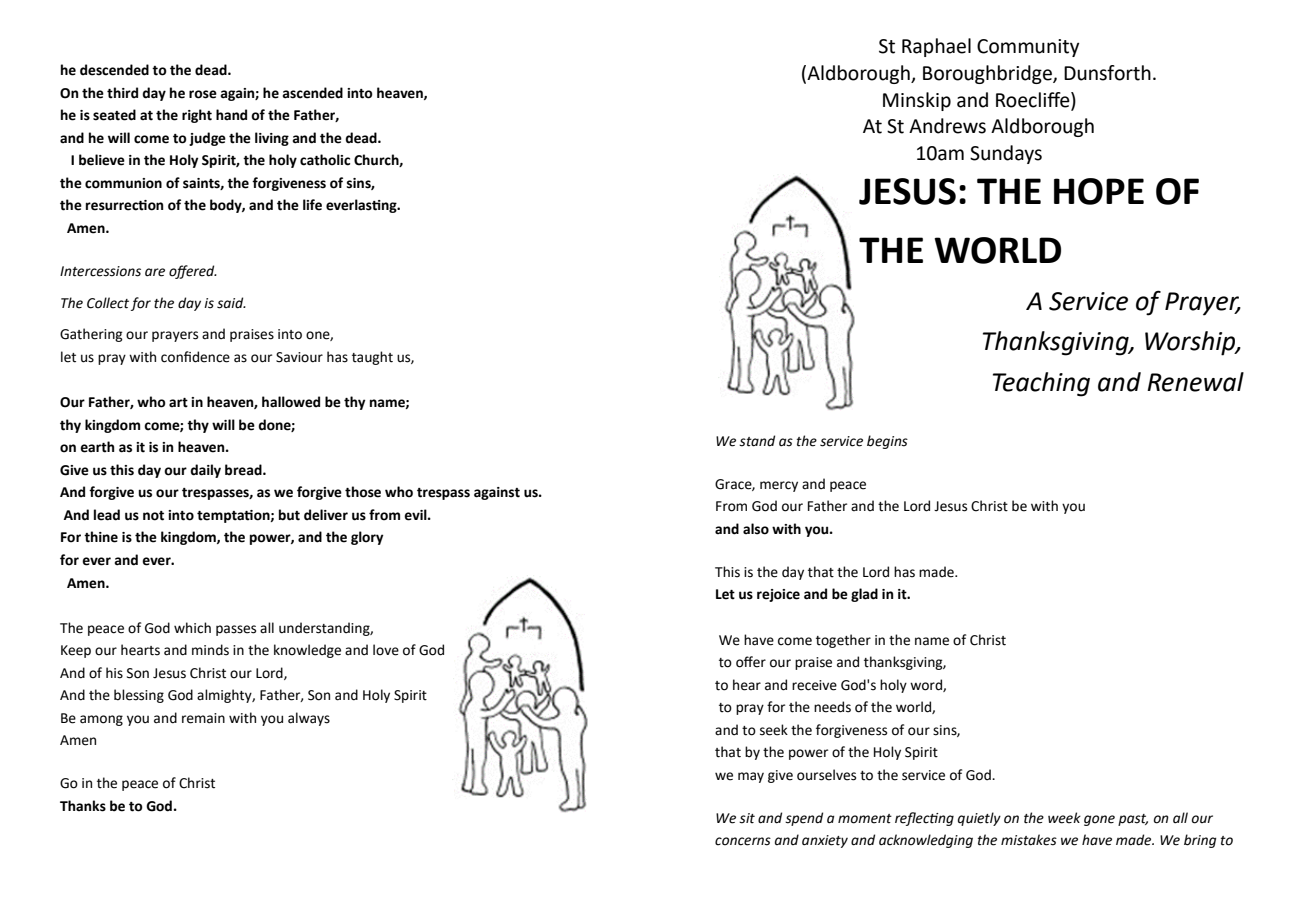 The image size is (1308, 924). I want to click on thine, so click(101, 537).
